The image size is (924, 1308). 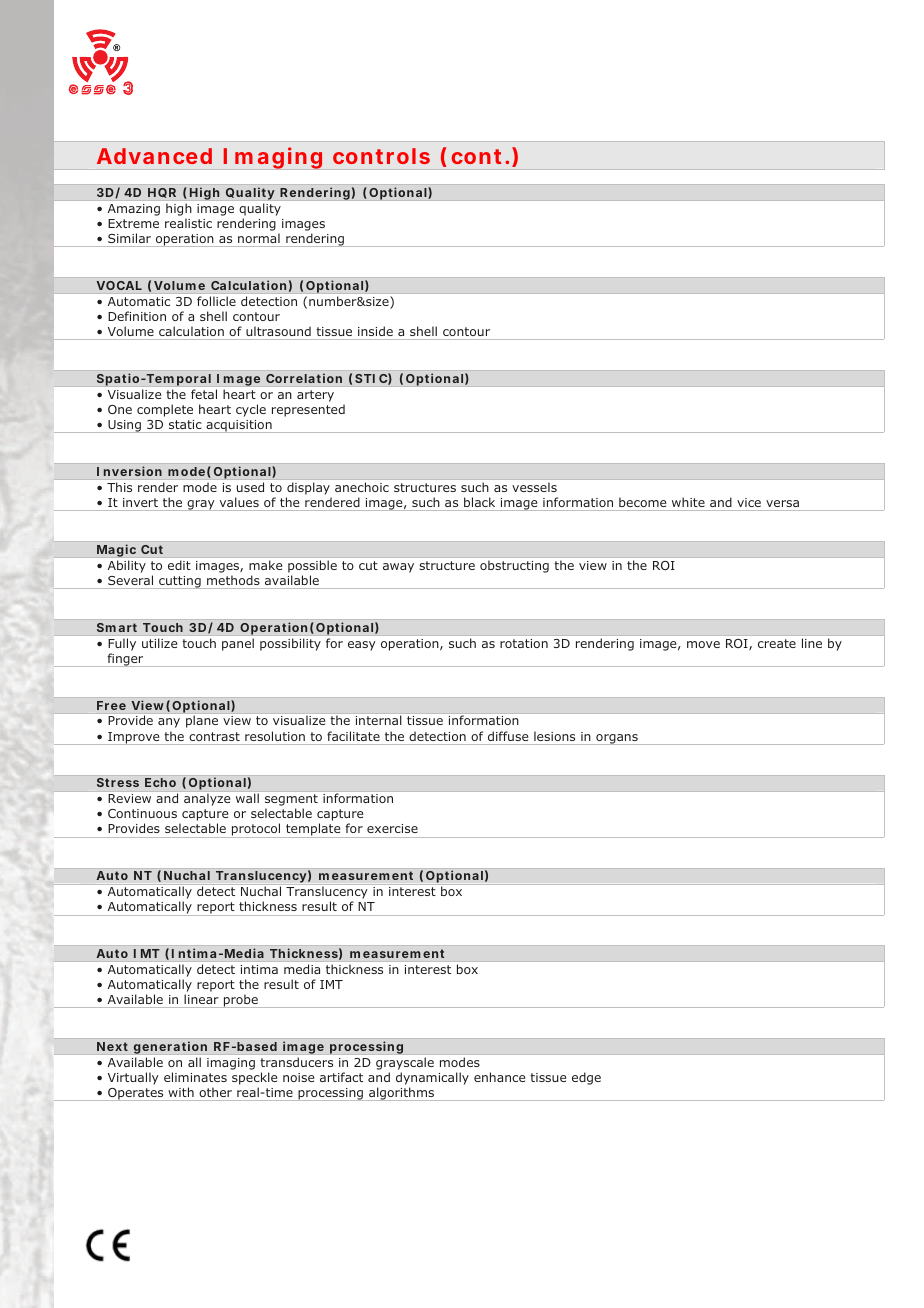 What do you see at coordinates (308, 410) in the screenshot?
I see `represented` at bounding box center [308, 410].
